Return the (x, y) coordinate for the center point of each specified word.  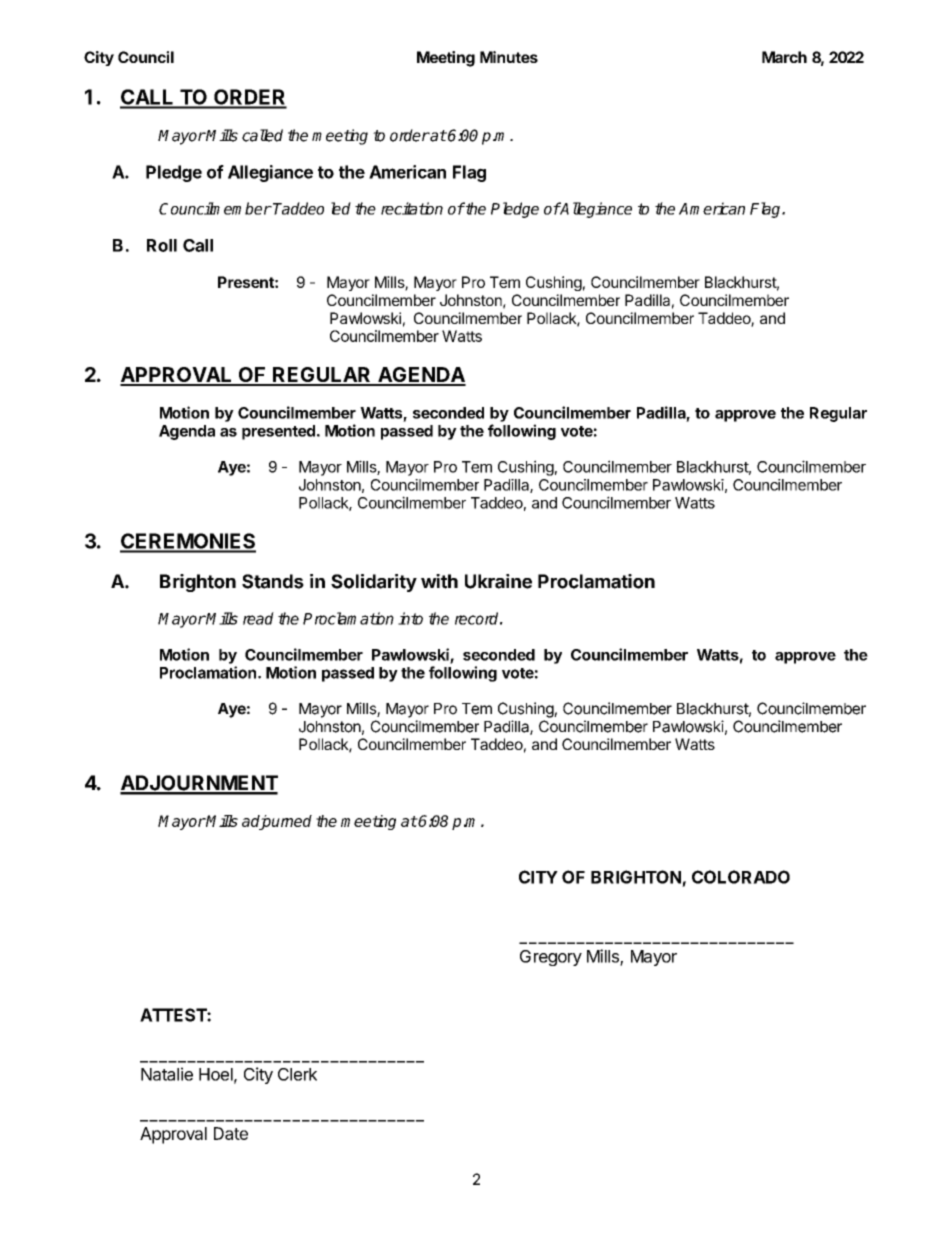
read (258, 618)
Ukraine (498, 581)
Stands (273, 581)
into (410, 618)
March (784, 57)
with (439, 581)
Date (231, 1133)
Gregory (551, 958)
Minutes (509, 57)
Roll (162, 245)
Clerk (297, 1074)
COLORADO (741, 877)
